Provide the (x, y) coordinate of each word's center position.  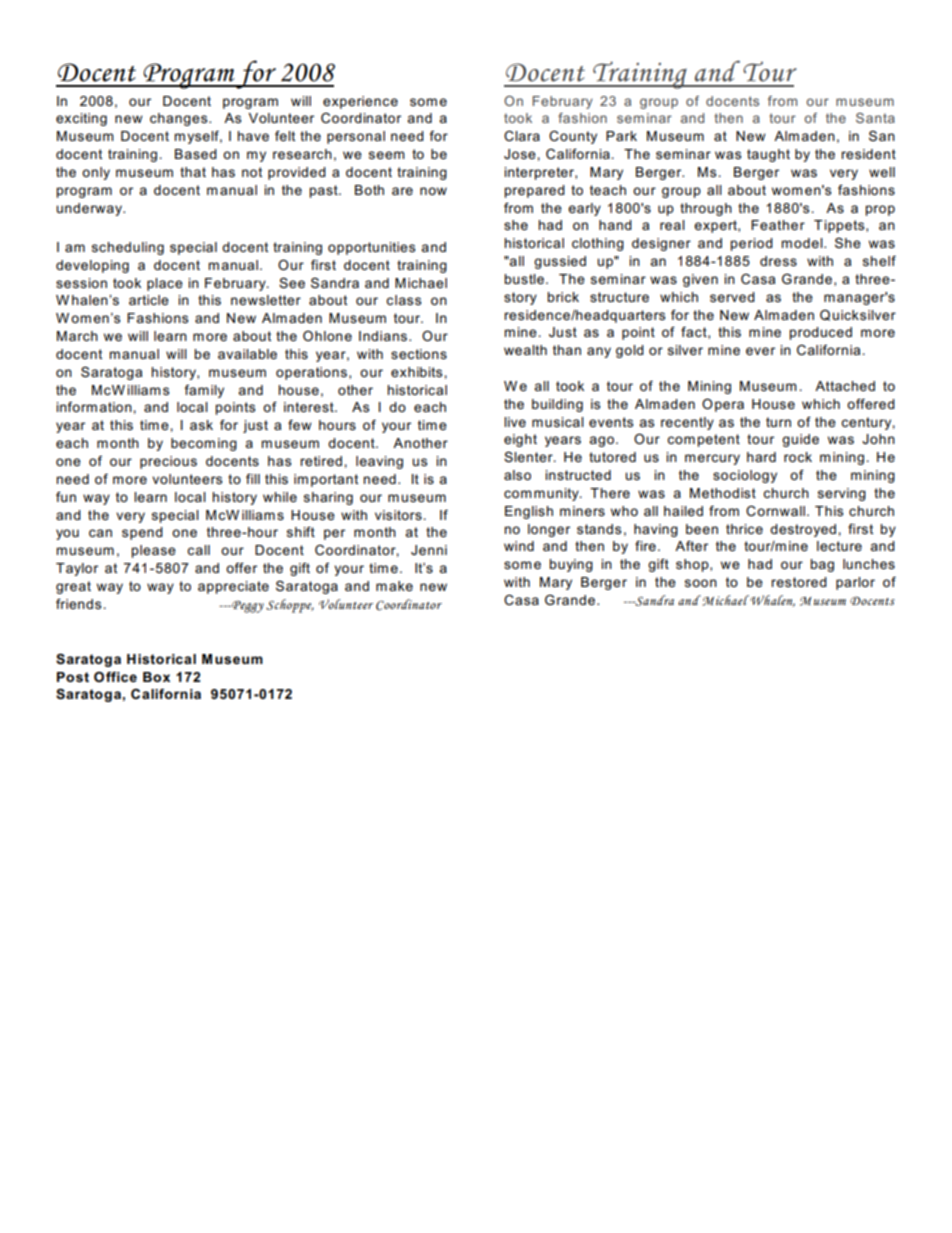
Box (156, 677)
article (149, 300)
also (517, 475)
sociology (745, 476)
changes (180, 119)
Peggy (247, 606)
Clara (522, 136)
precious (168, 462)
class (404, 300)
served (732, 297)
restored (799, 582)
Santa (875, 118)
